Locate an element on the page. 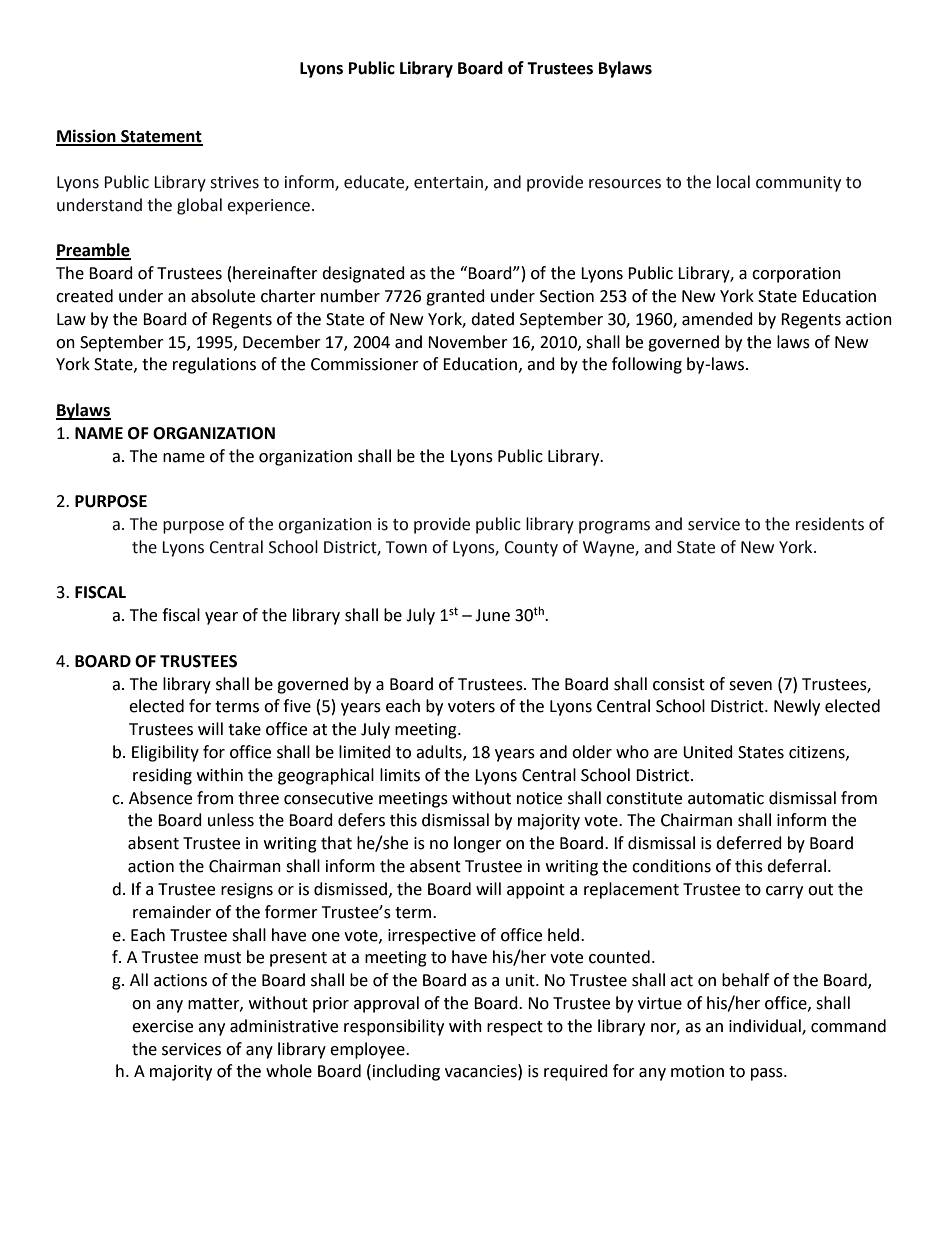 This document has width=952, height=1233. entertain is located at coordinates (448, 182).
